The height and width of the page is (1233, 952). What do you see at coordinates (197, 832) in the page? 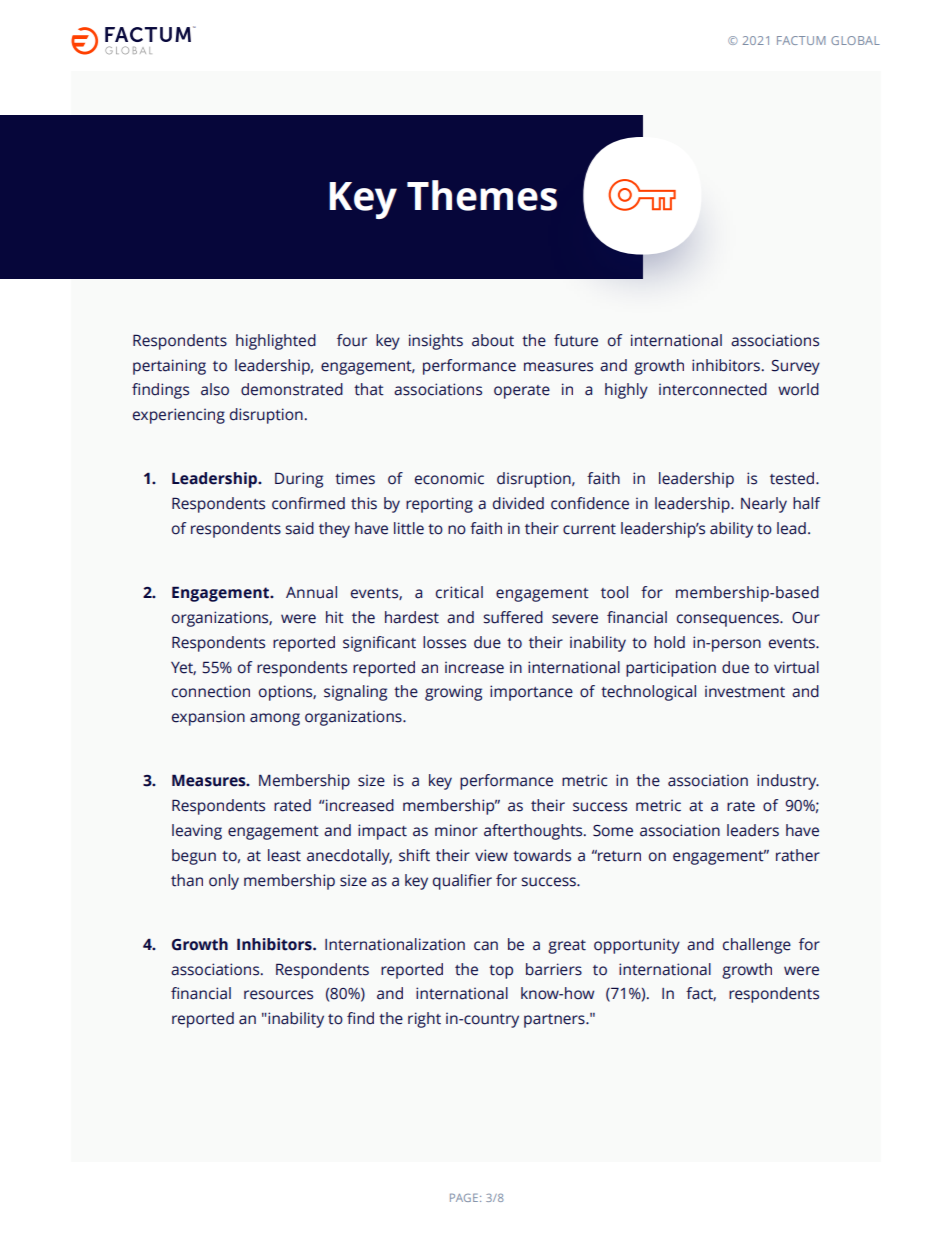
I see `leaving` at bounding box center [197, 832].
